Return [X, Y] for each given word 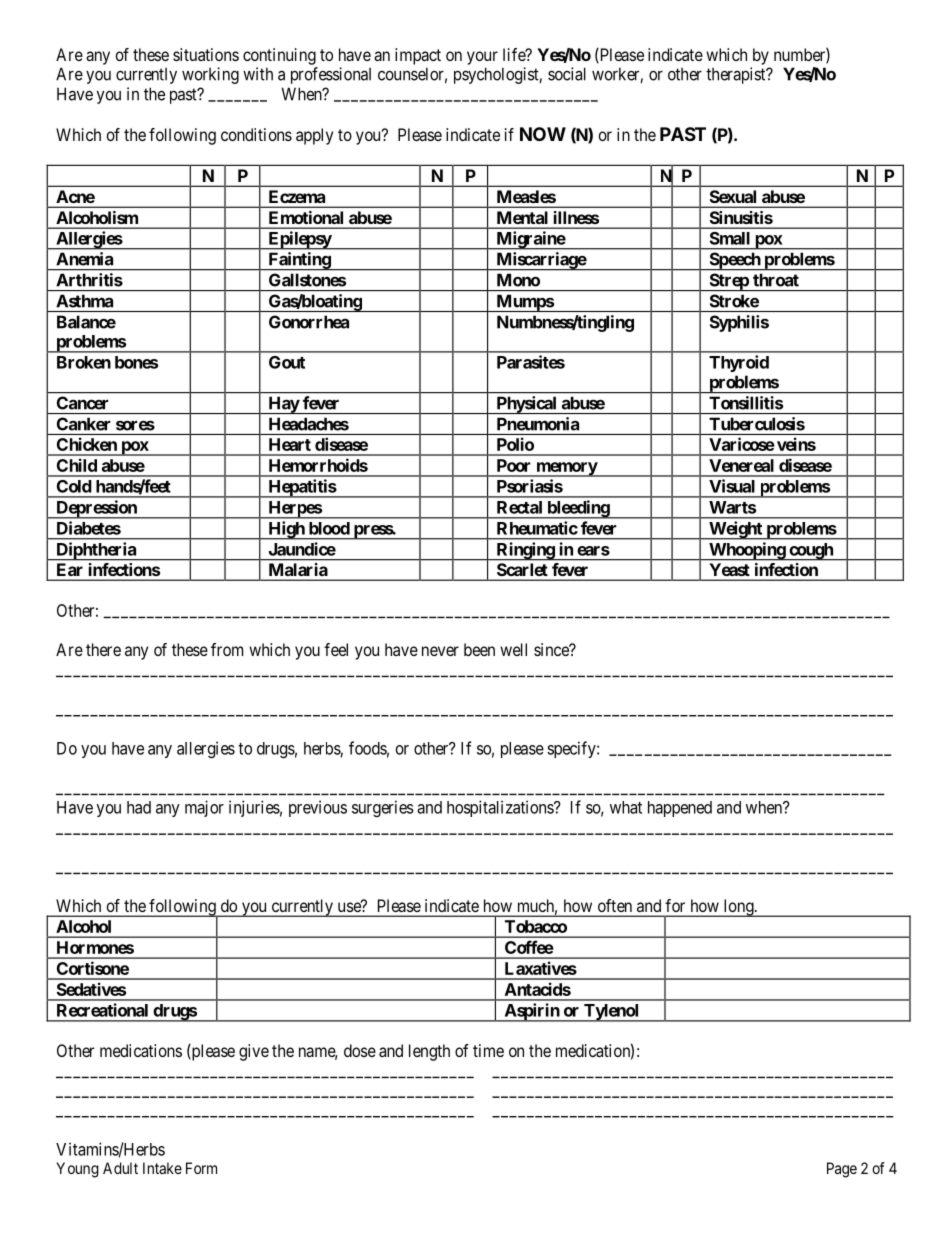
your [482, 58]
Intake [162, 1168]
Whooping [747, 551]
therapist [737, 75]
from [227, 649]
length [429, 1052]
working [210, 75]
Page [842, 1170]
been [479, 649]
